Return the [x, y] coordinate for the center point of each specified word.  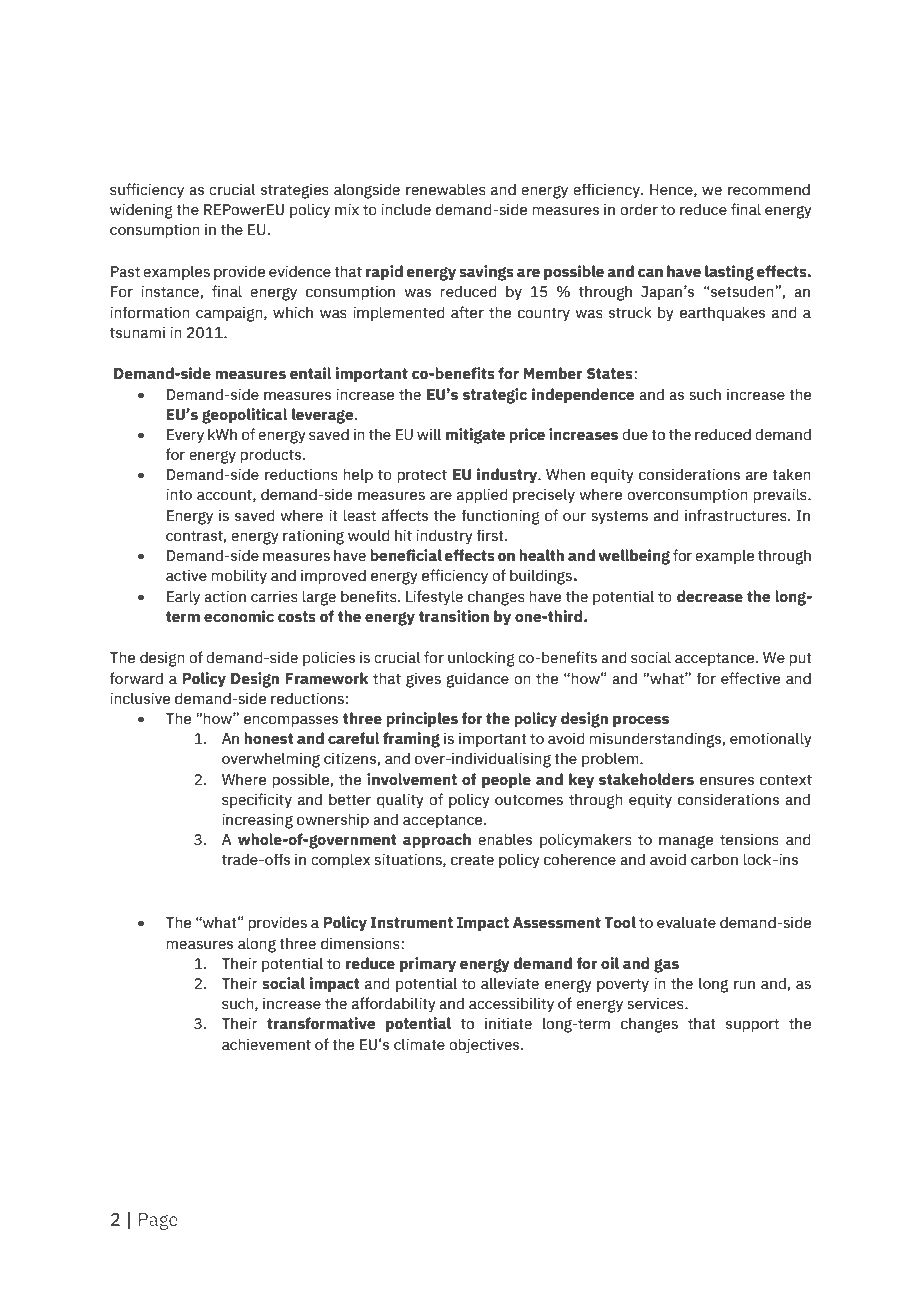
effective [751, 678]
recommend [769, 189]
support [752, 1025]
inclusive [140, 698]
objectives [485, 1045]
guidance [477, 680]
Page [158, 1221]
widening [141, 211]
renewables [446, 189]
